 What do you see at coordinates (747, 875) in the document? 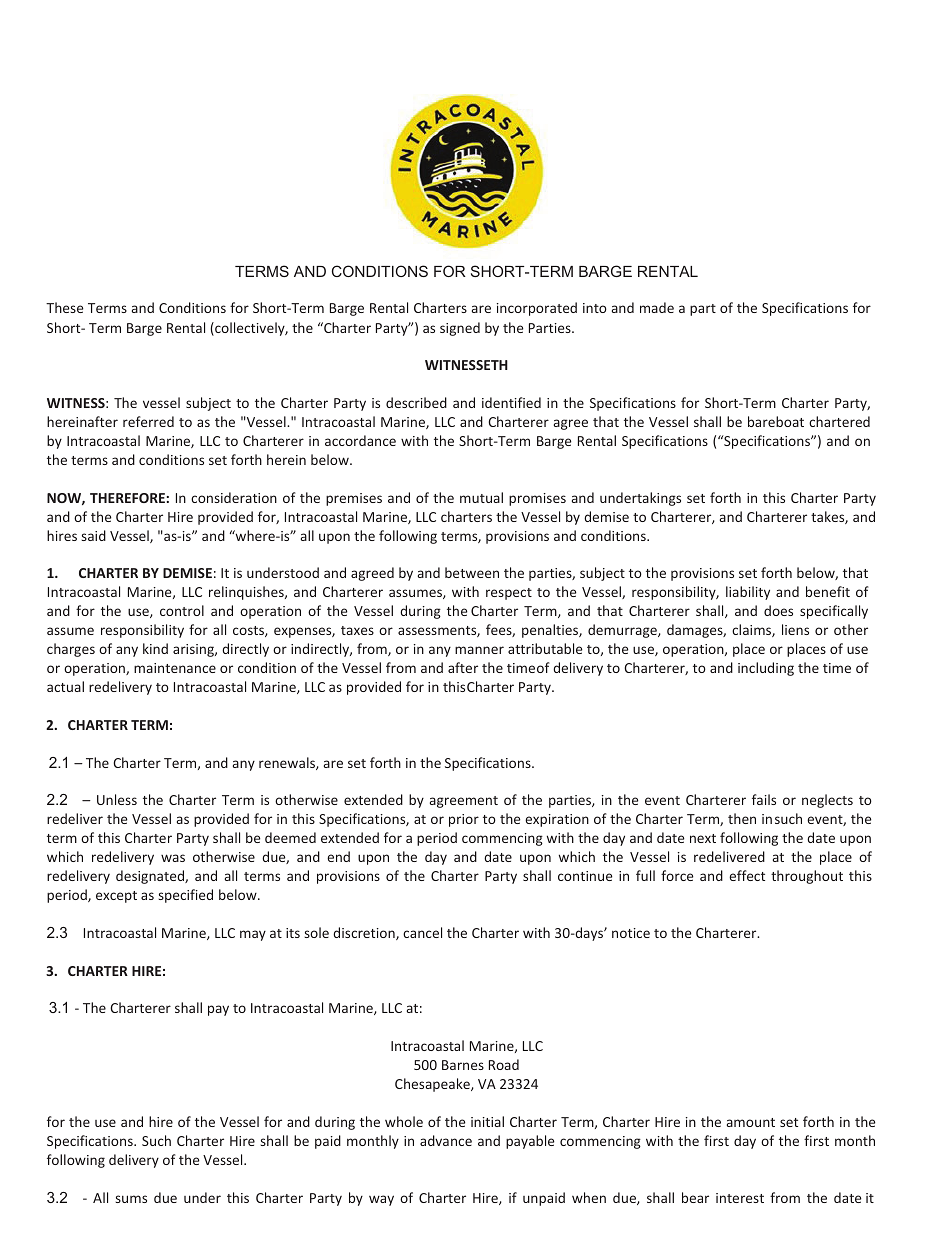
I see `effect` at bounding box center [747, 875].
